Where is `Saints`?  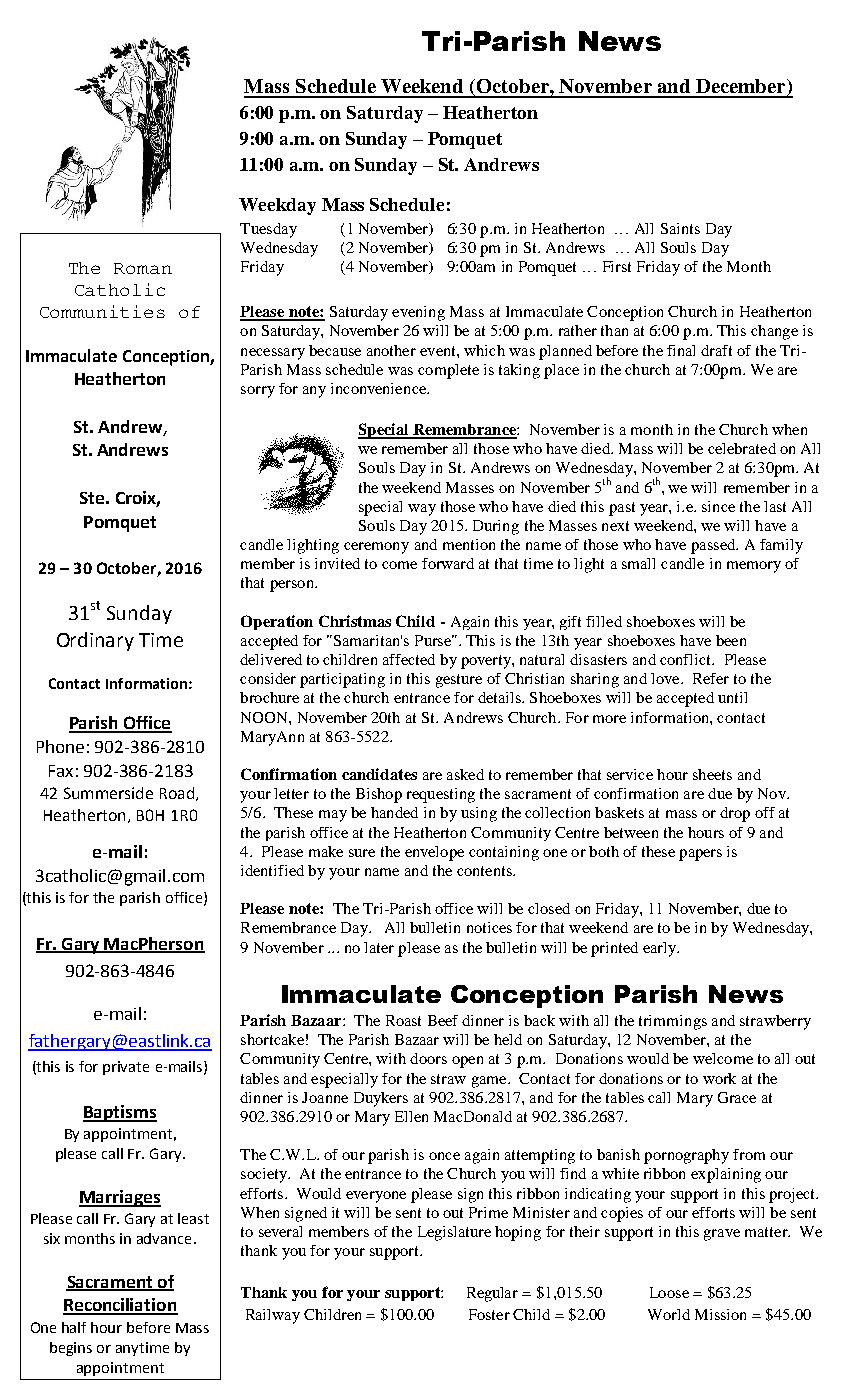
Saints is located at coordinates (680, 228).
